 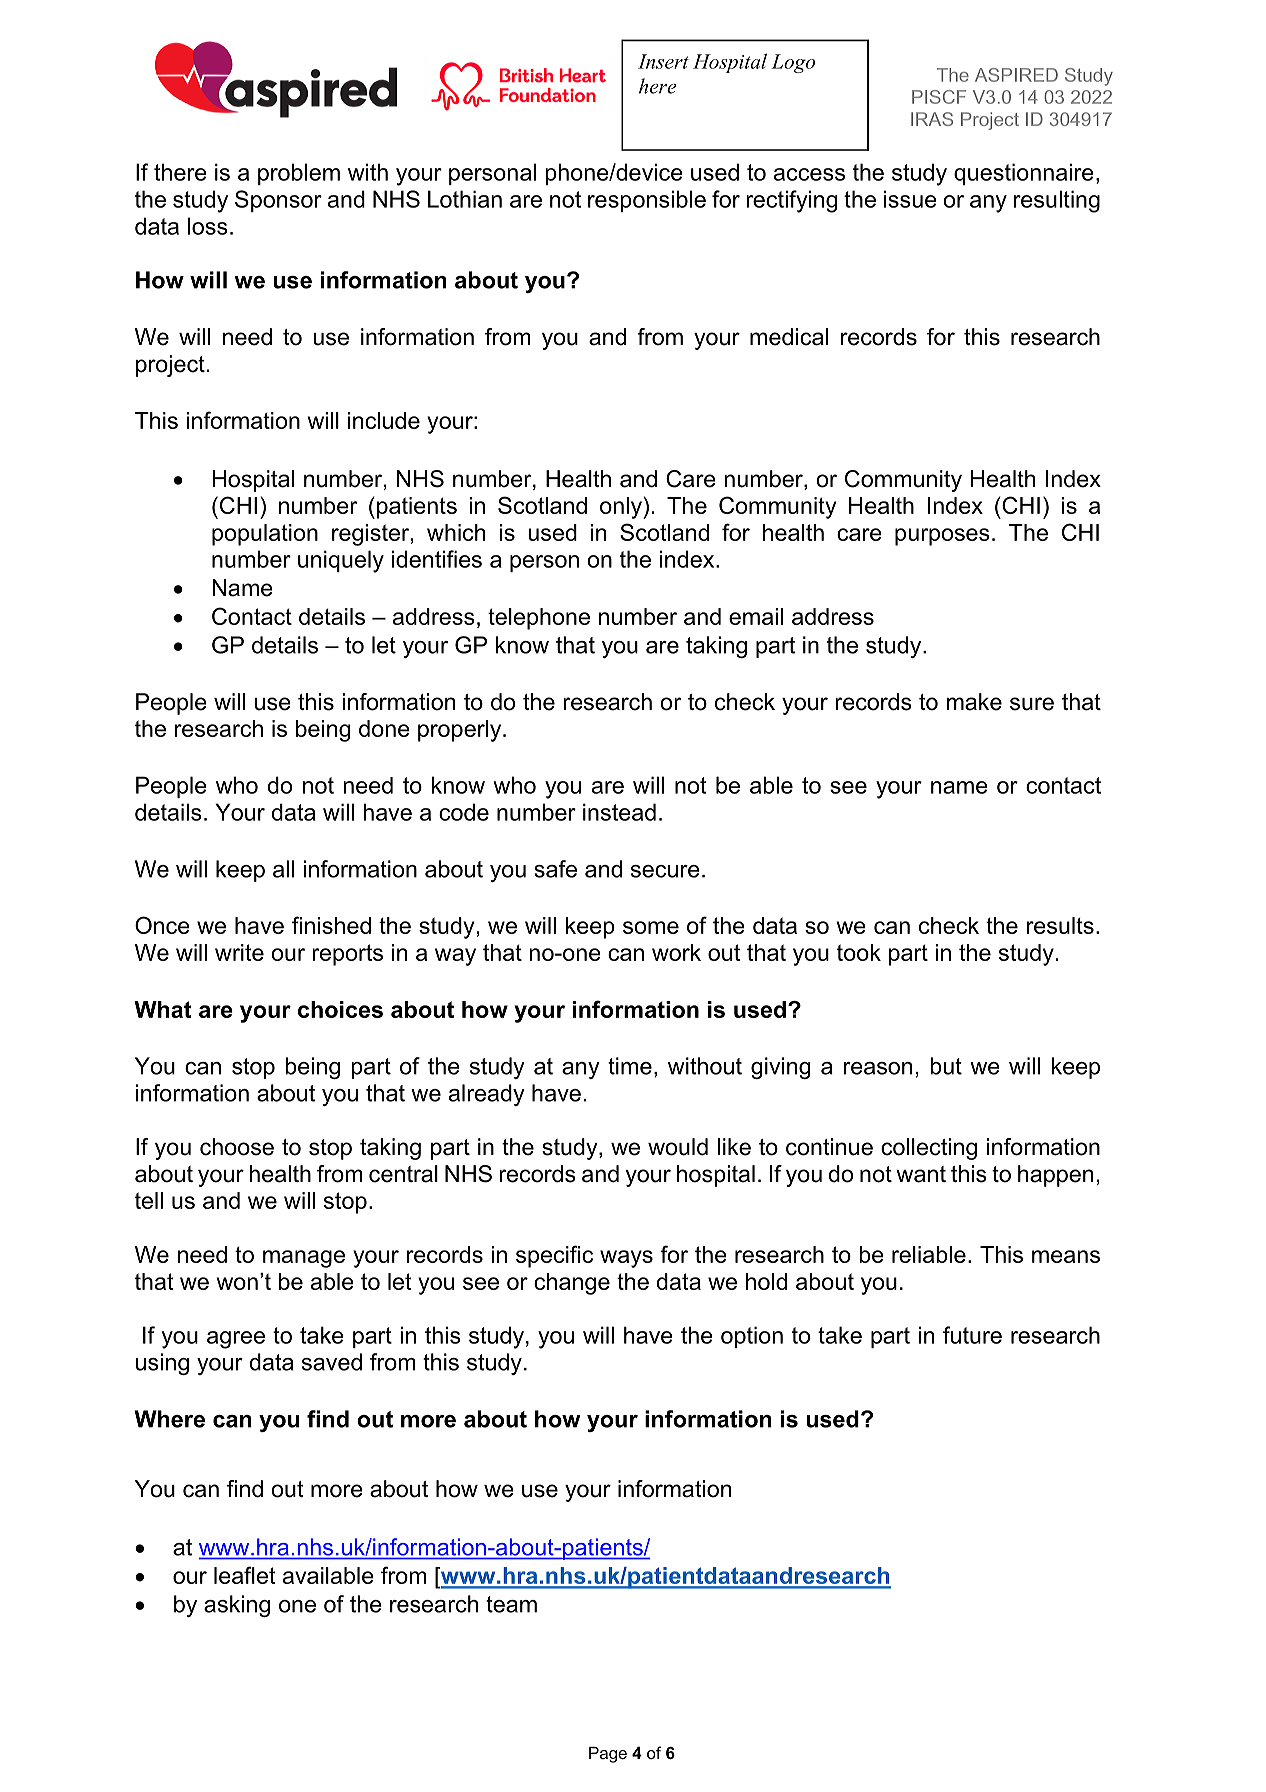 I want to click on Page, so click(x=608, y=1755).
